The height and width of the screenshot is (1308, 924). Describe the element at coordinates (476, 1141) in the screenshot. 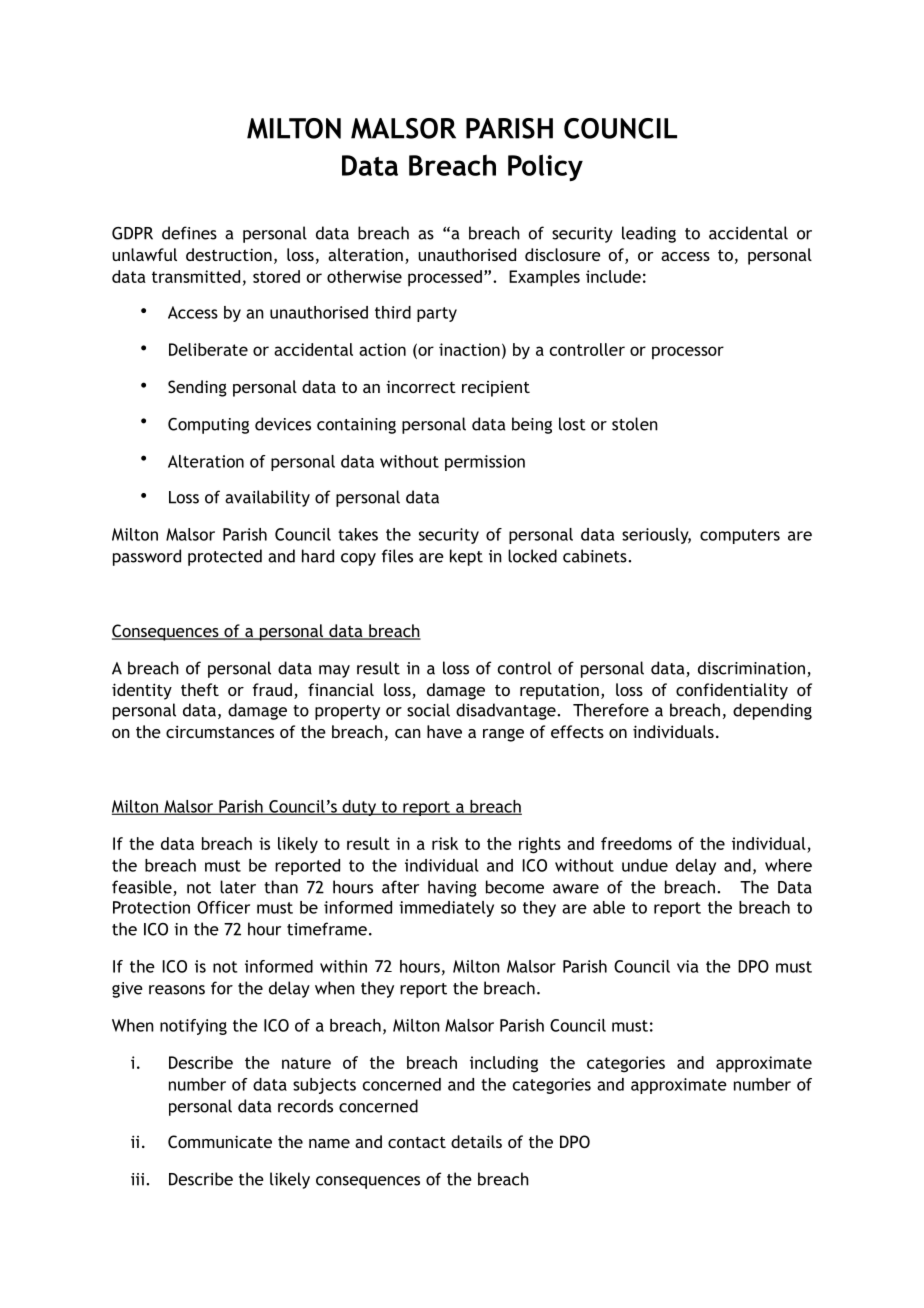

I see `details` at that location.
